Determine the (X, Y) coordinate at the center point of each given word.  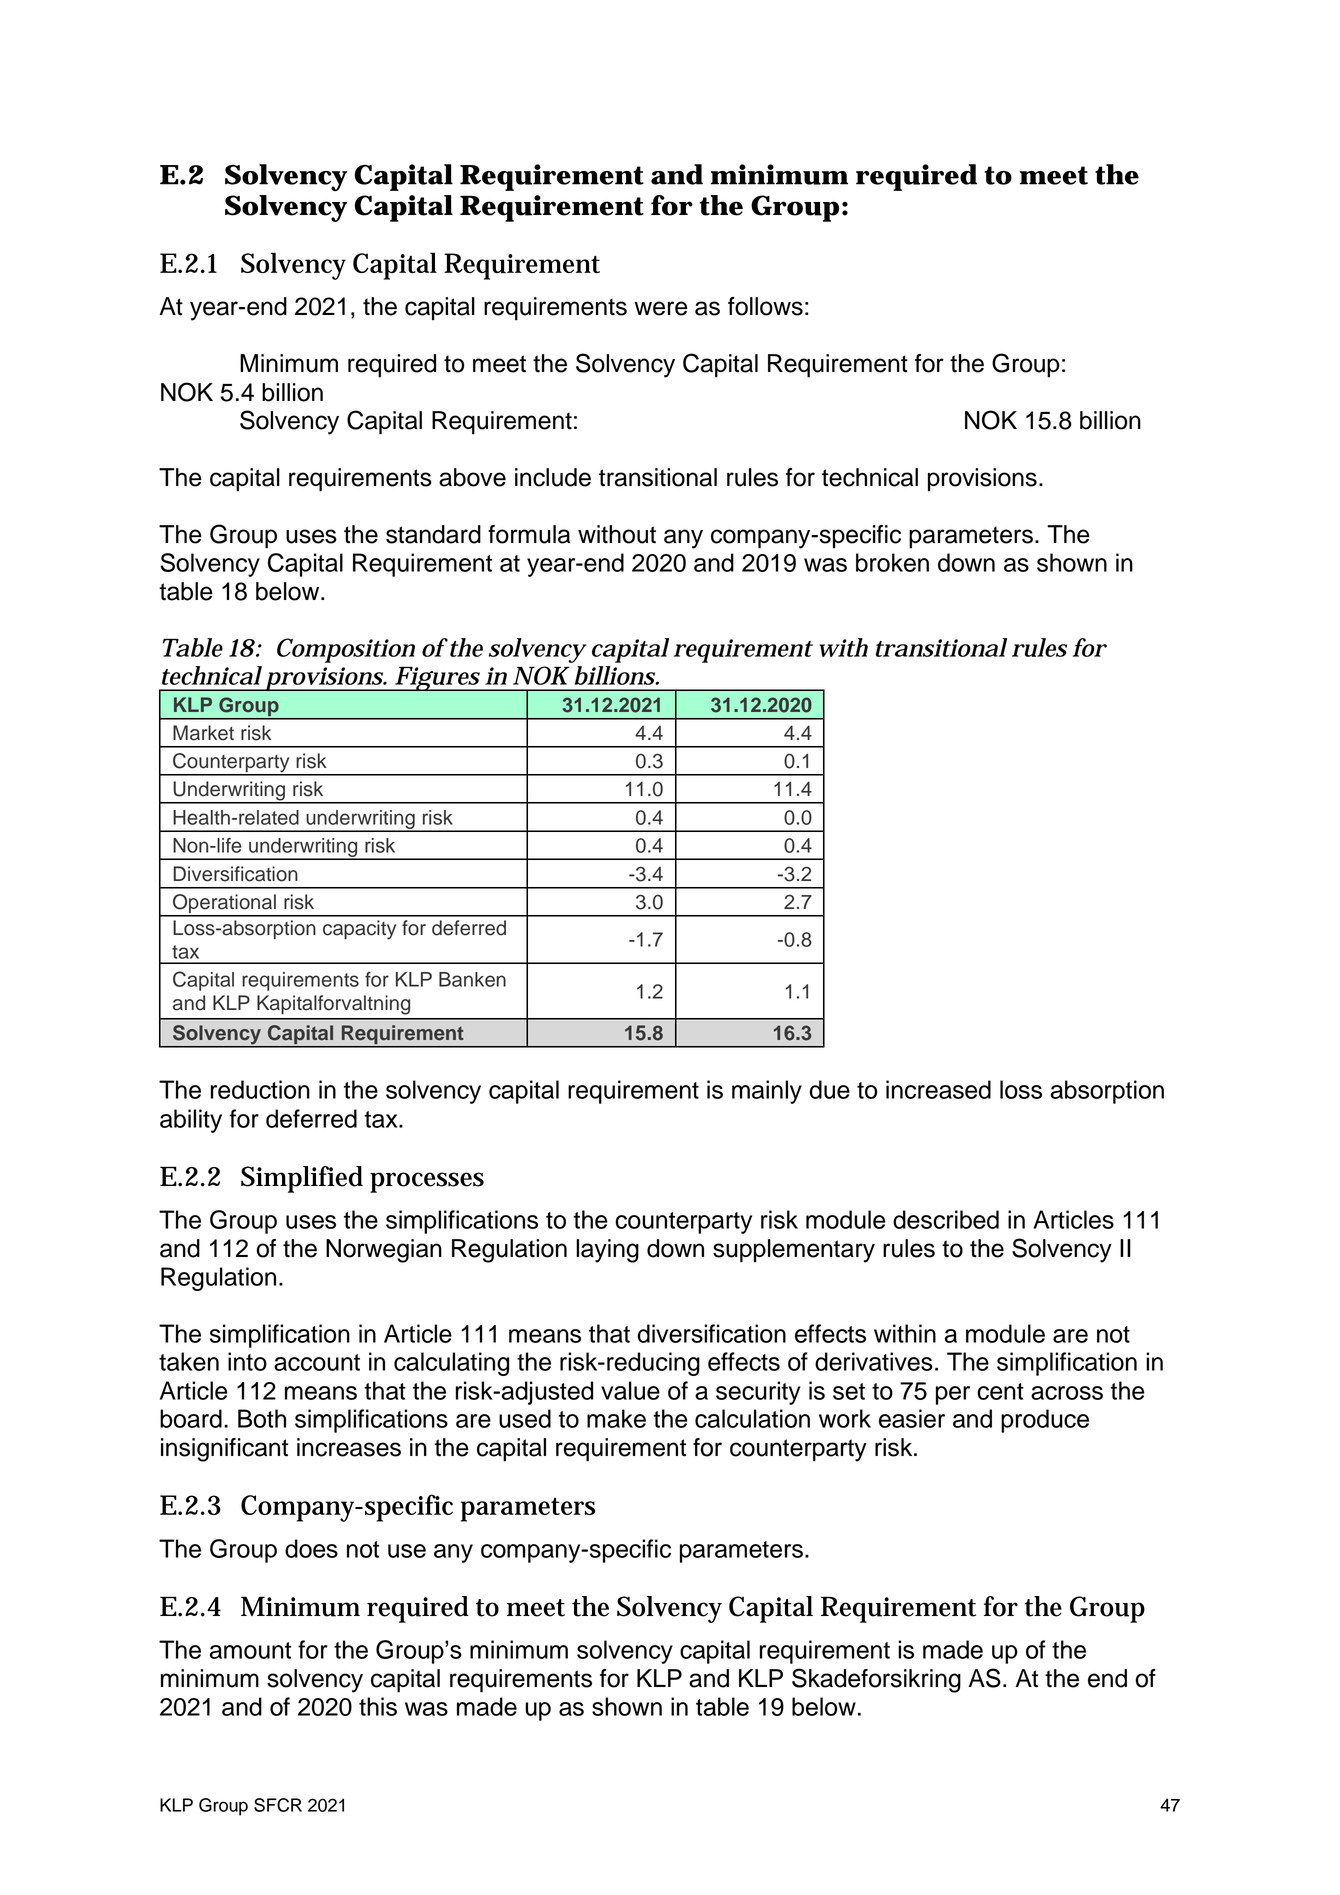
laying (607, 1251)
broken (892, 562)
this (378, 1706)
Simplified (302, 1179)
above (472, 477)
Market (203, 733)
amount (250, 1650)
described (946, 1219)
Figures (437, 679)
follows (765, 306)
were (661, 308)
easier (912, 1418)
